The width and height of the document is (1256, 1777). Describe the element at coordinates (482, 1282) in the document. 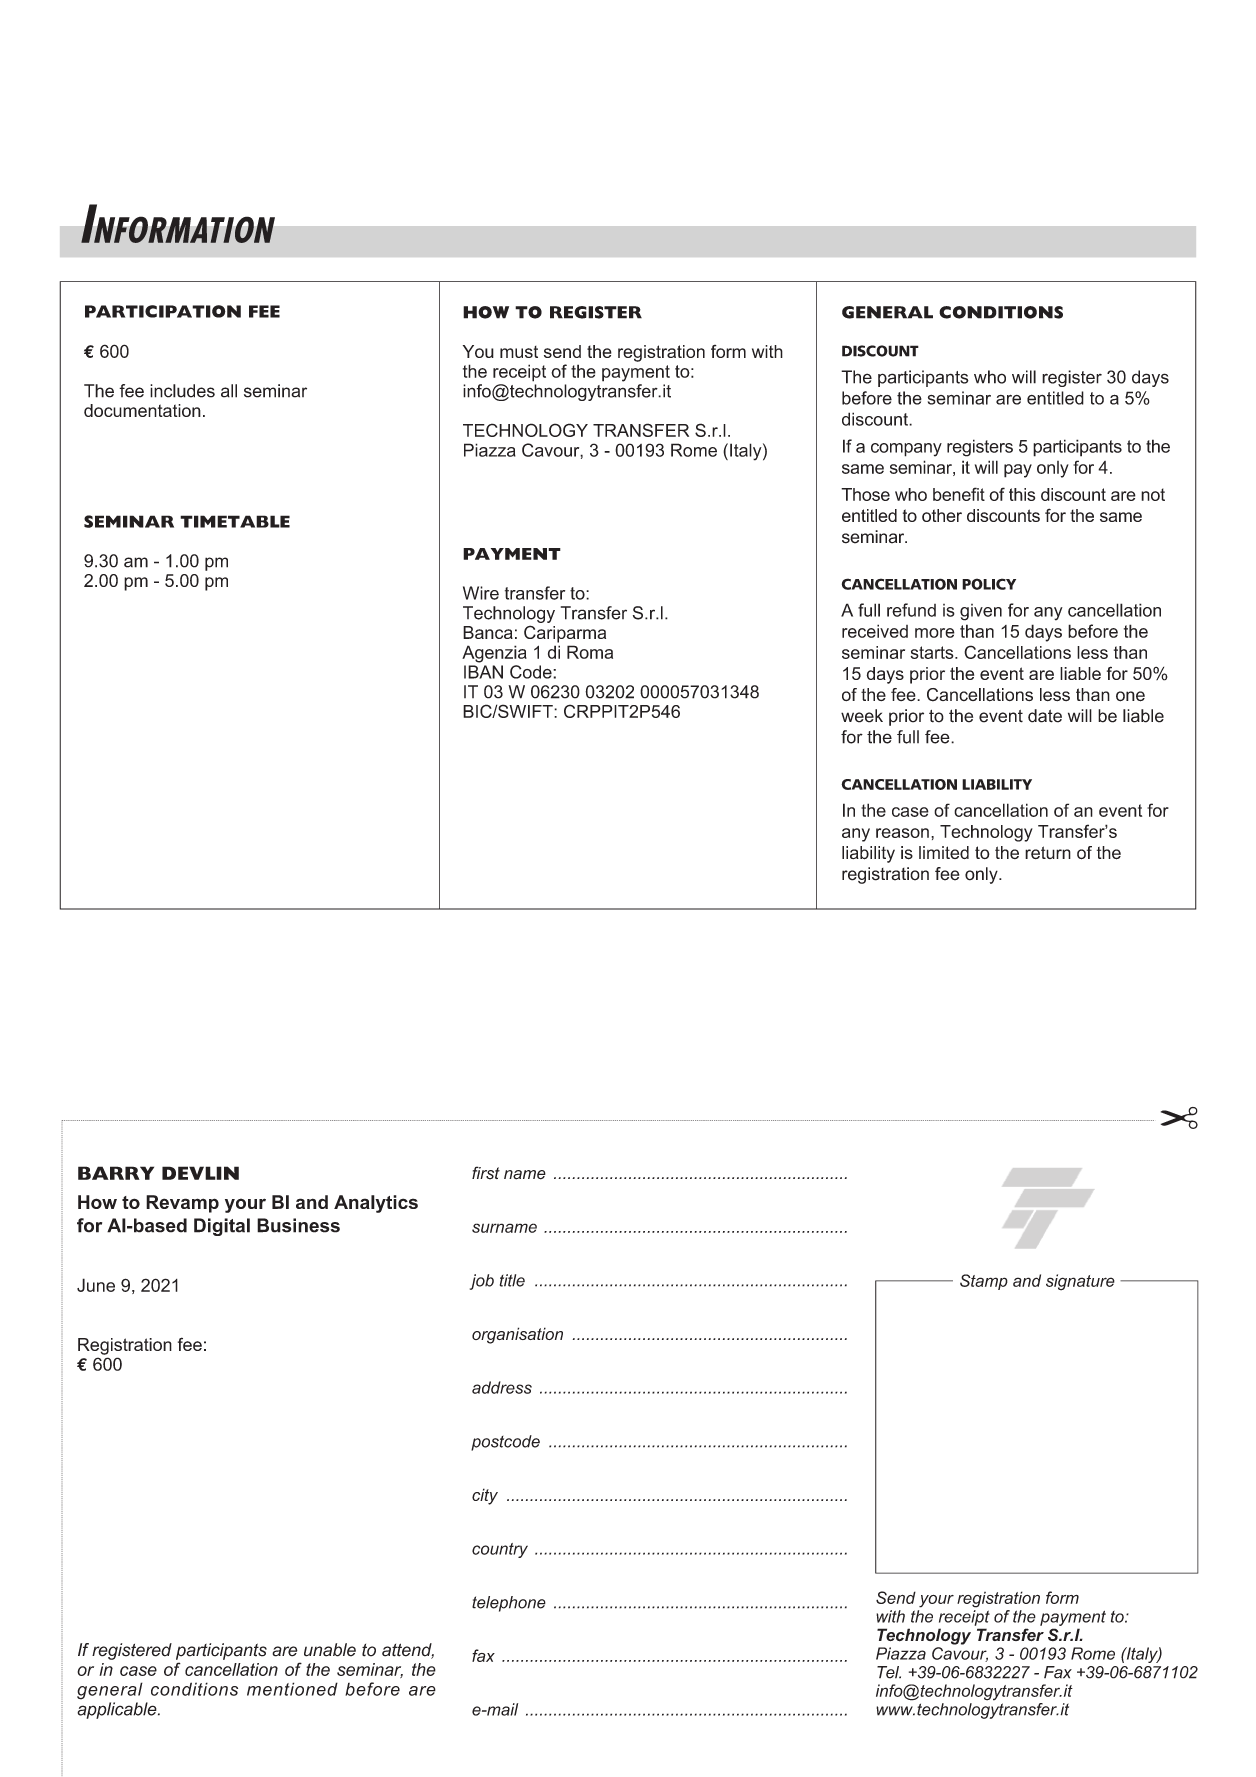

I see `job` at that location.
